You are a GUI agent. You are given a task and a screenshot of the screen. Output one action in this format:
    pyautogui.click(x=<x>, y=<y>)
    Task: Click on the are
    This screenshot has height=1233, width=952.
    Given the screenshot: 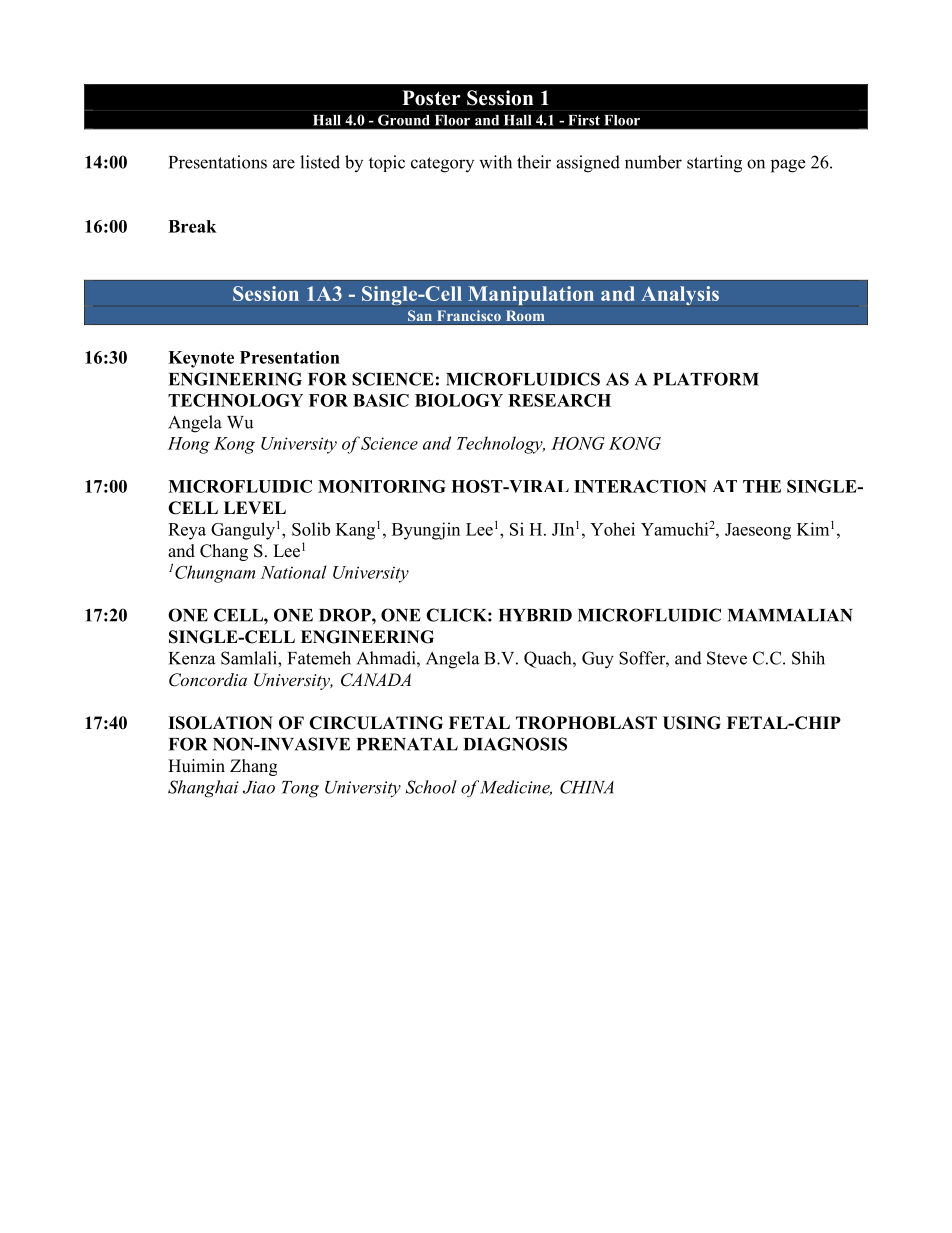 What is the action you would take?
    pyautogui.click(x=284, y=164)
